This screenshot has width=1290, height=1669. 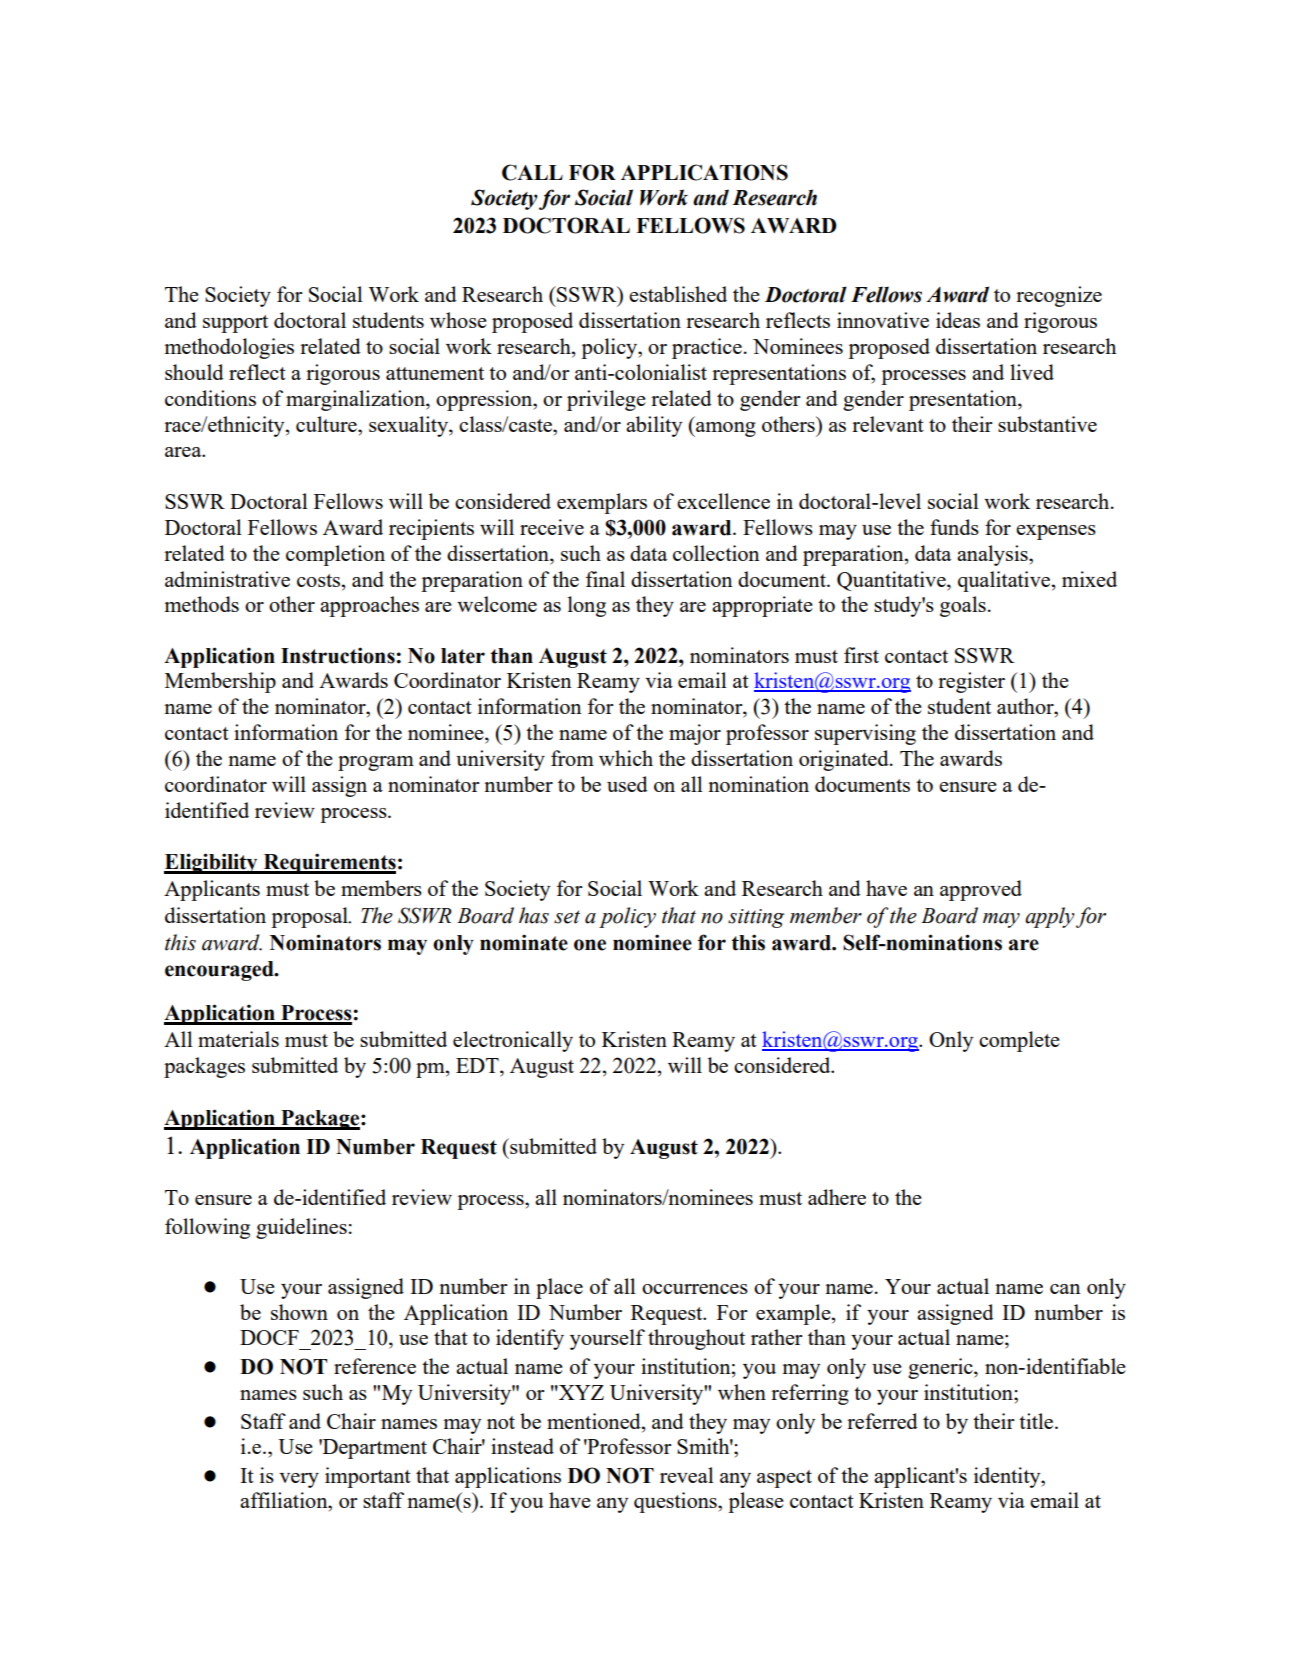 I want to click on proposal, so click(x=310, y=917).
